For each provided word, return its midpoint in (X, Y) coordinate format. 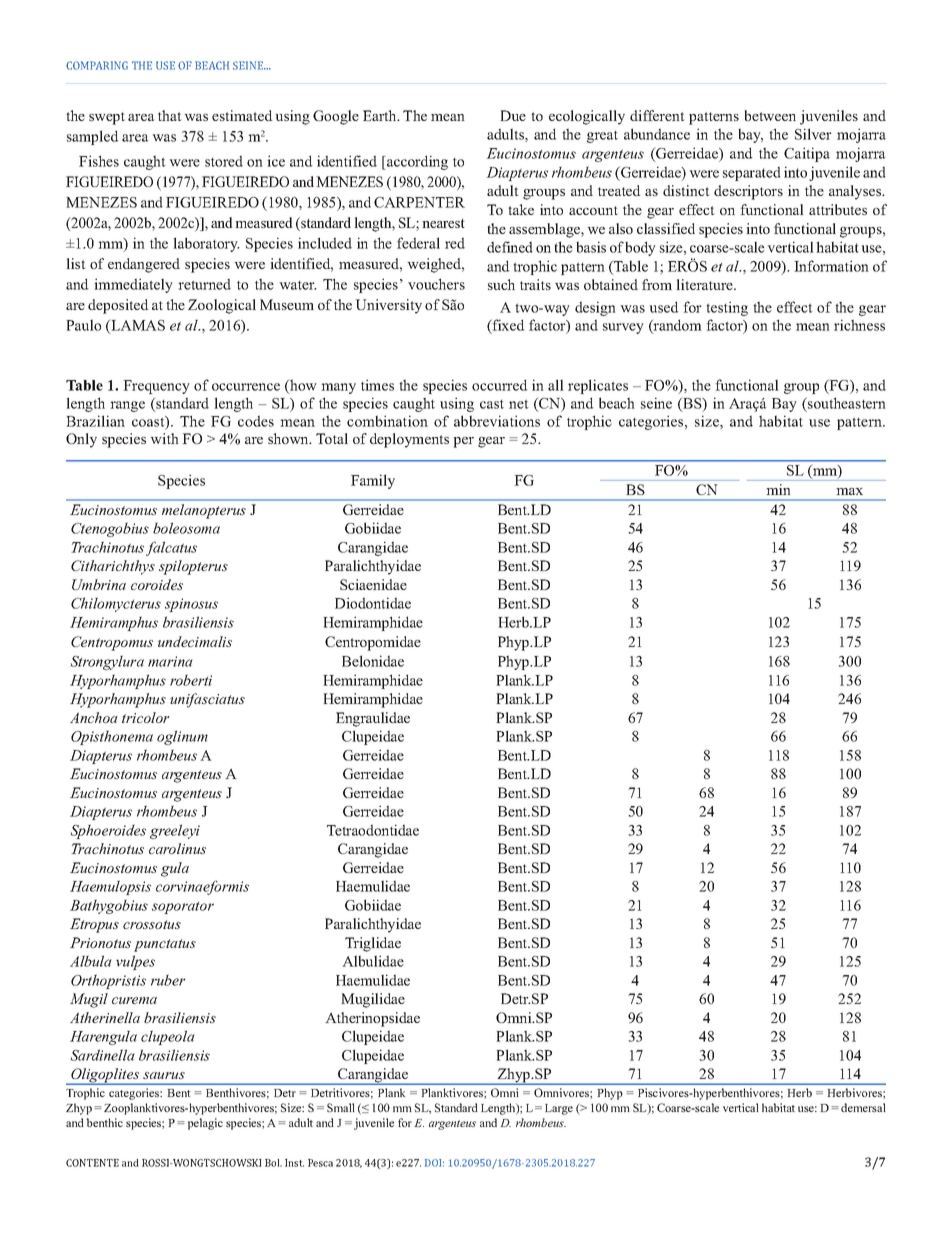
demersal (863, 1107)
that (170, 115)
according (416, 162)
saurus (164, 1075)
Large (559, 1109)
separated (752, 173)
